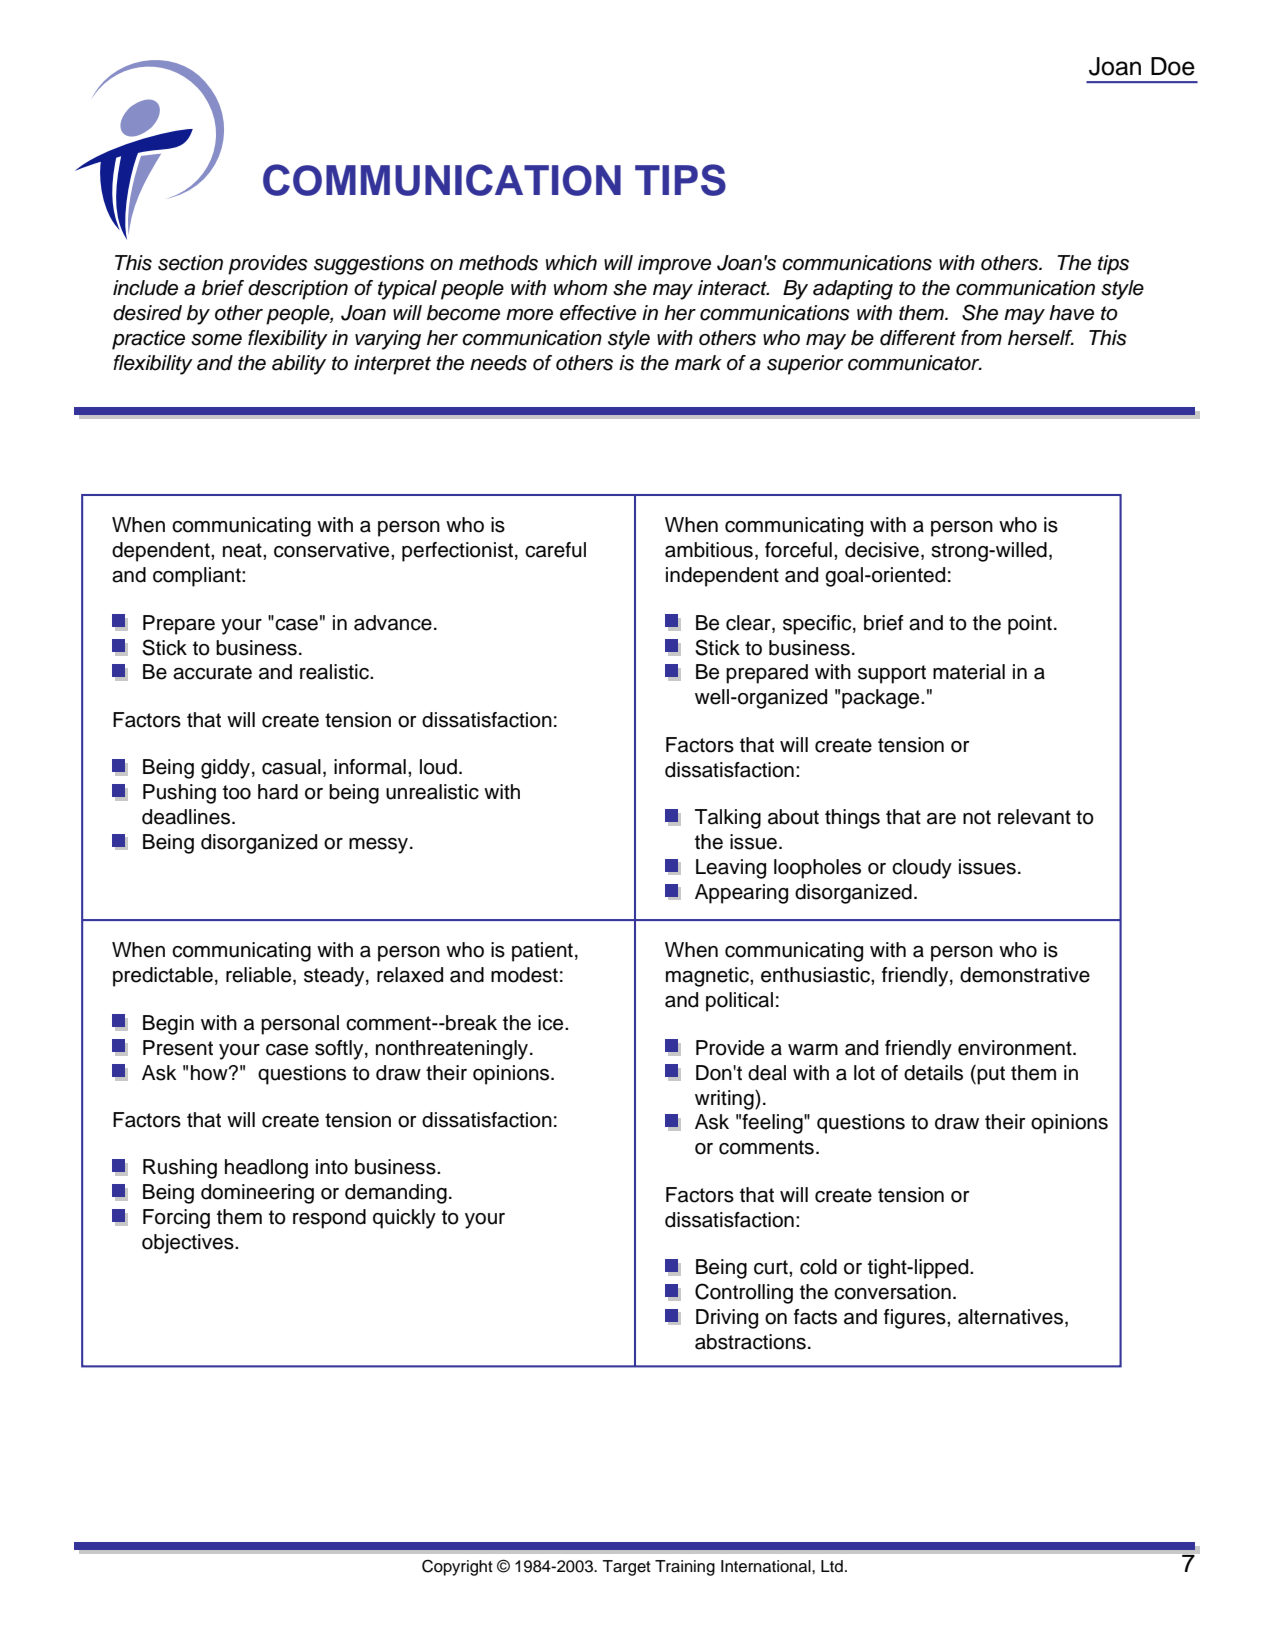  Describe the element at coordinates (299, 365) in the screenshot. I see `ability` at that location.
